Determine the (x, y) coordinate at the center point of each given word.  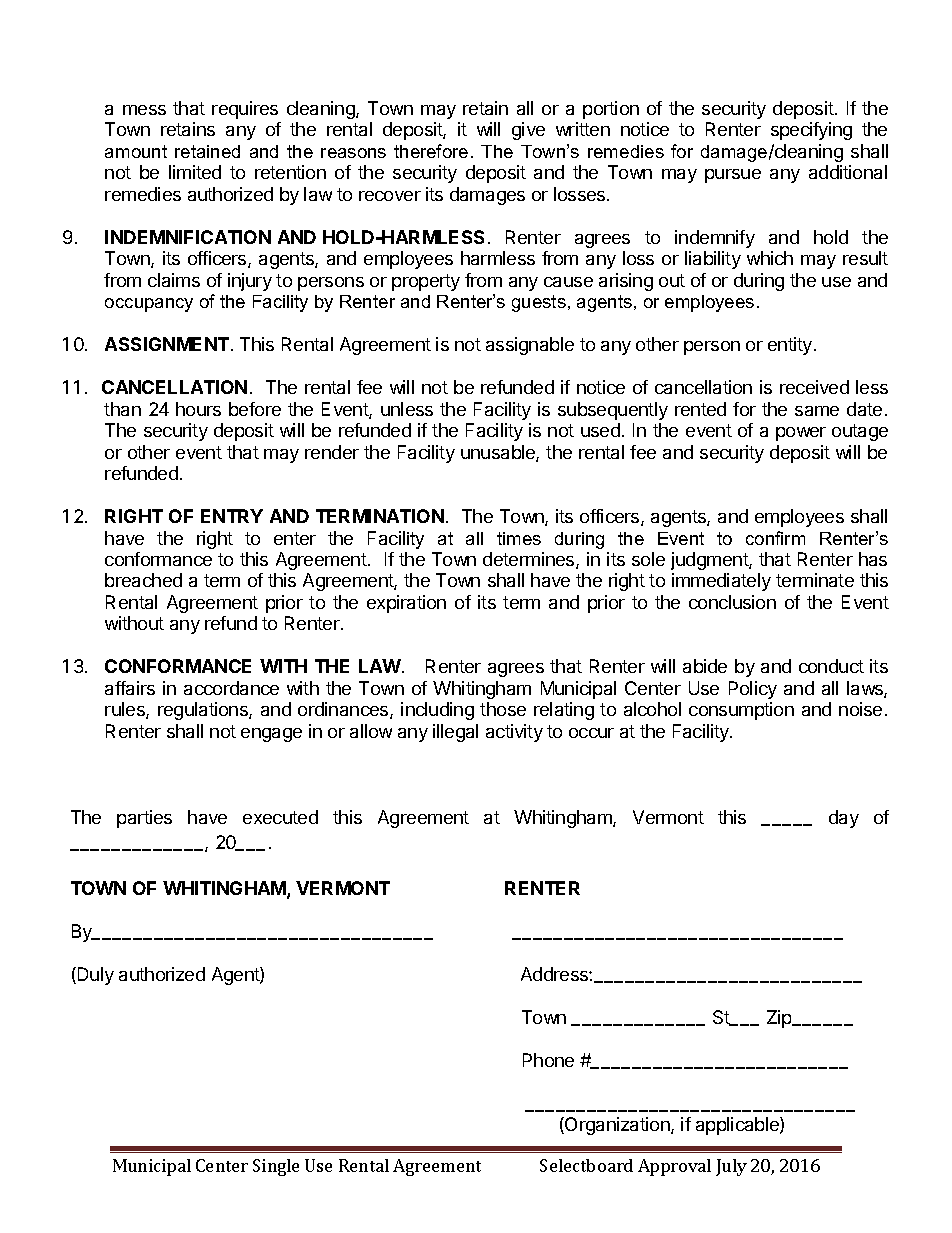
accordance (231, 688)
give (528, 131)
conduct (831, 666)
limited (195, 172)
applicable (738, 1126)
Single (276, 1167)
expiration (406, 604)
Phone (548, 1060)
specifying (811, 131)
